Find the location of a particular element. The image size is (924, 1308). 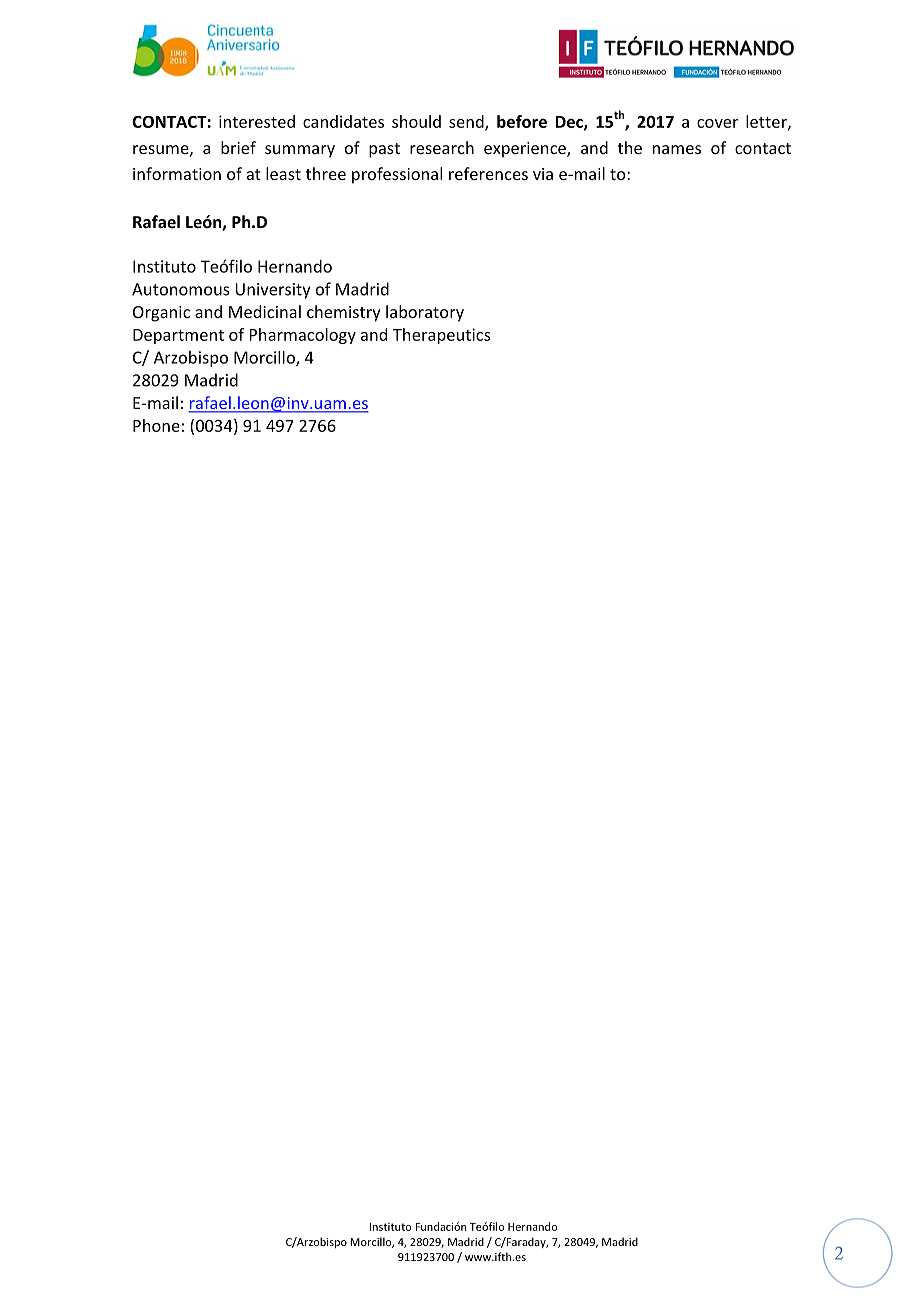

cover is located at coordinates (717, 123).
